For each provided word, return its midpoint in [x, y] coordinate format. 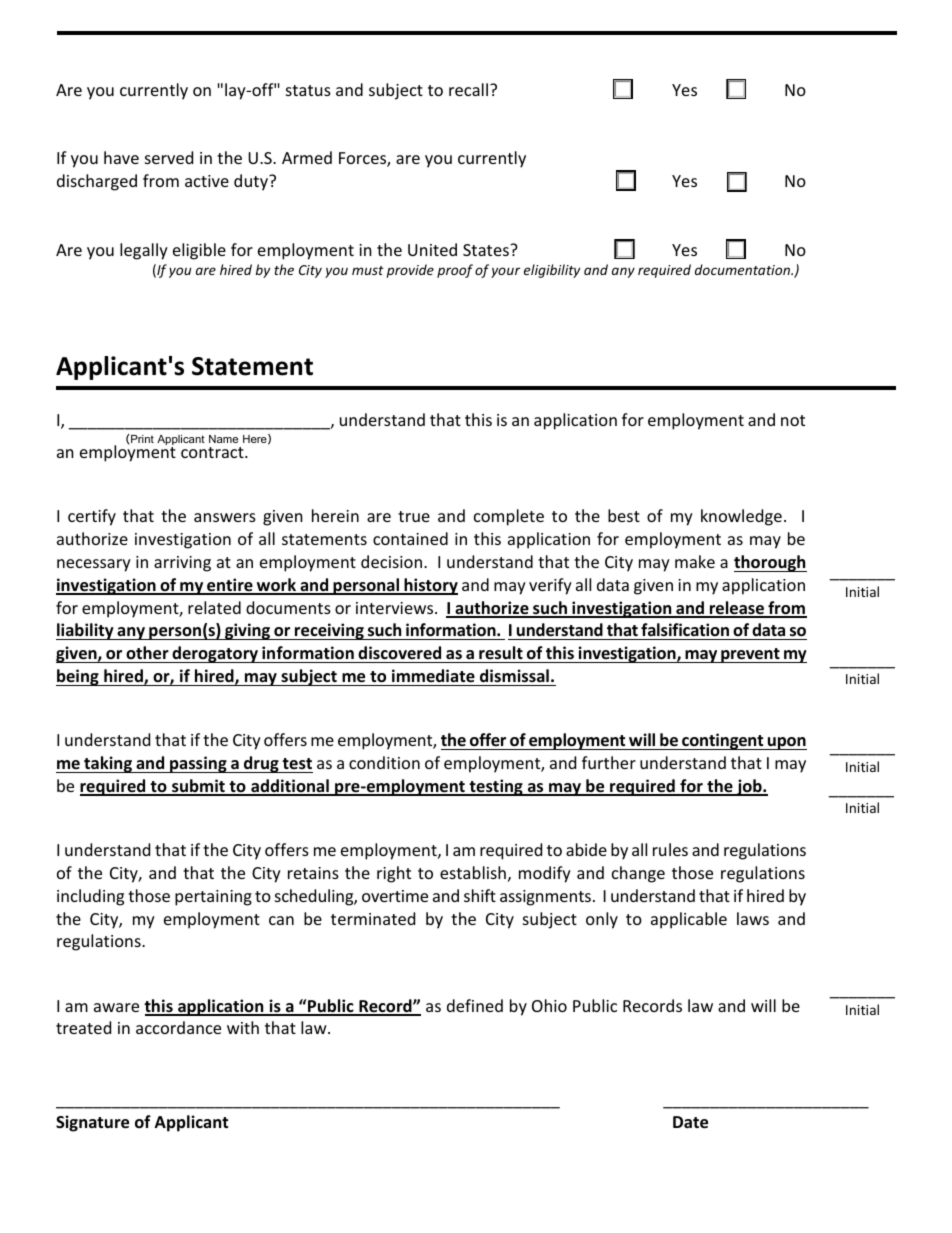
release [736, 609]
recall [468, 89]
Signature [92, 1123]
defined [475, 1005]
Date [690, 1122]
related [214, 607]
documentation [743, 269]
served [169, 157]
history [430, 586]
